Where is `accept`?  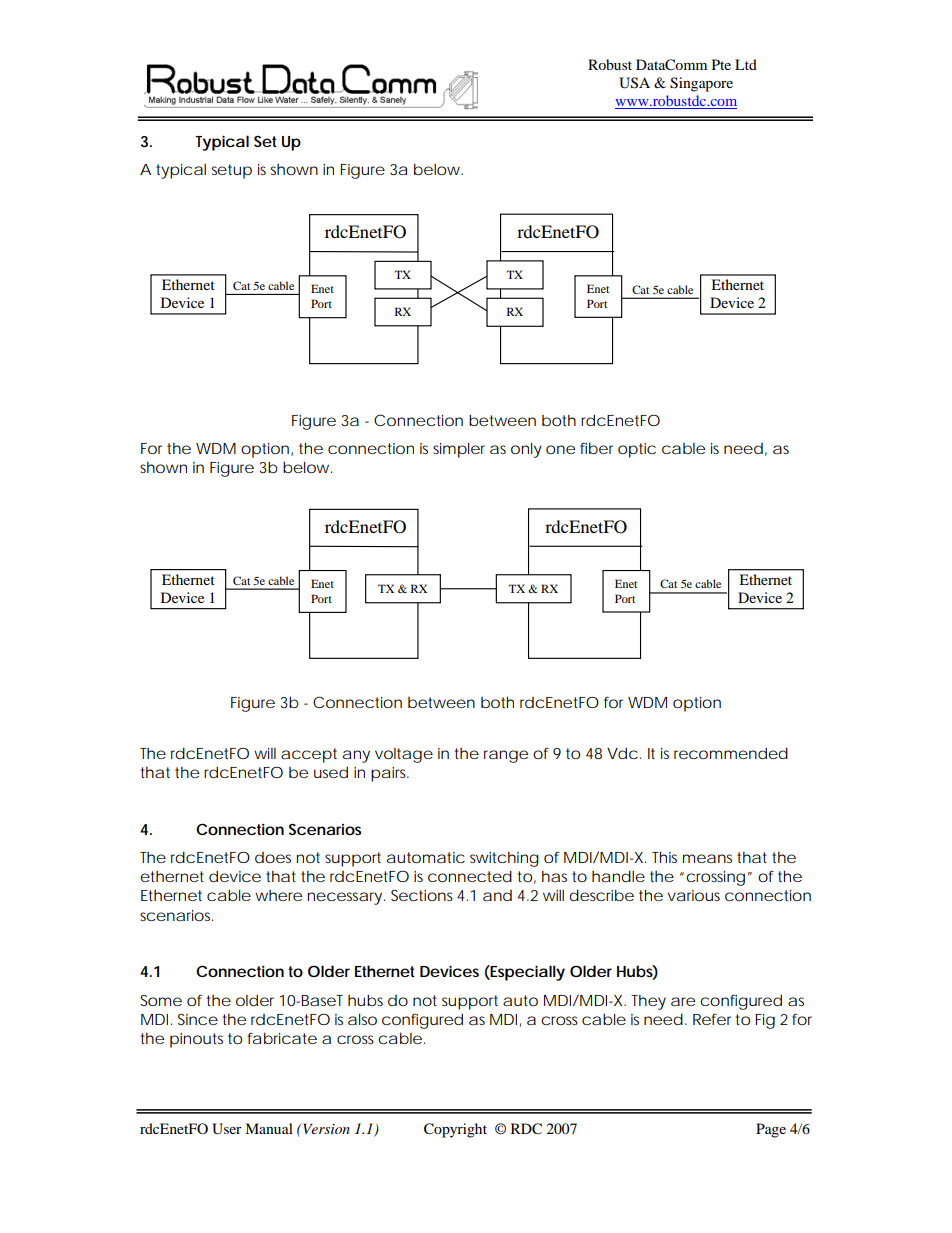
accept is located at coordinates (309, 755).
